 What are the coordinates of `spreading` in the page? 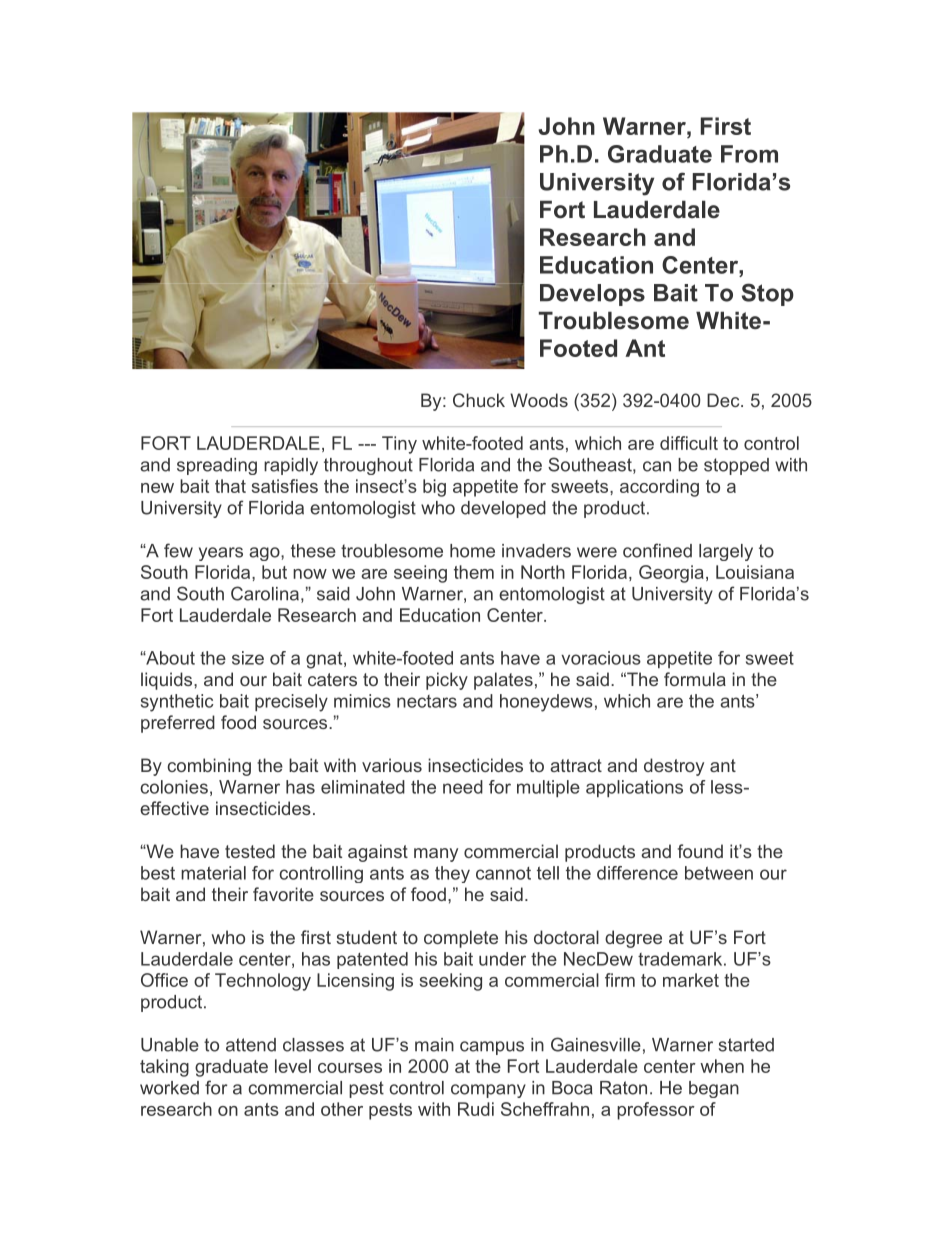 It's located at (217, 466).
